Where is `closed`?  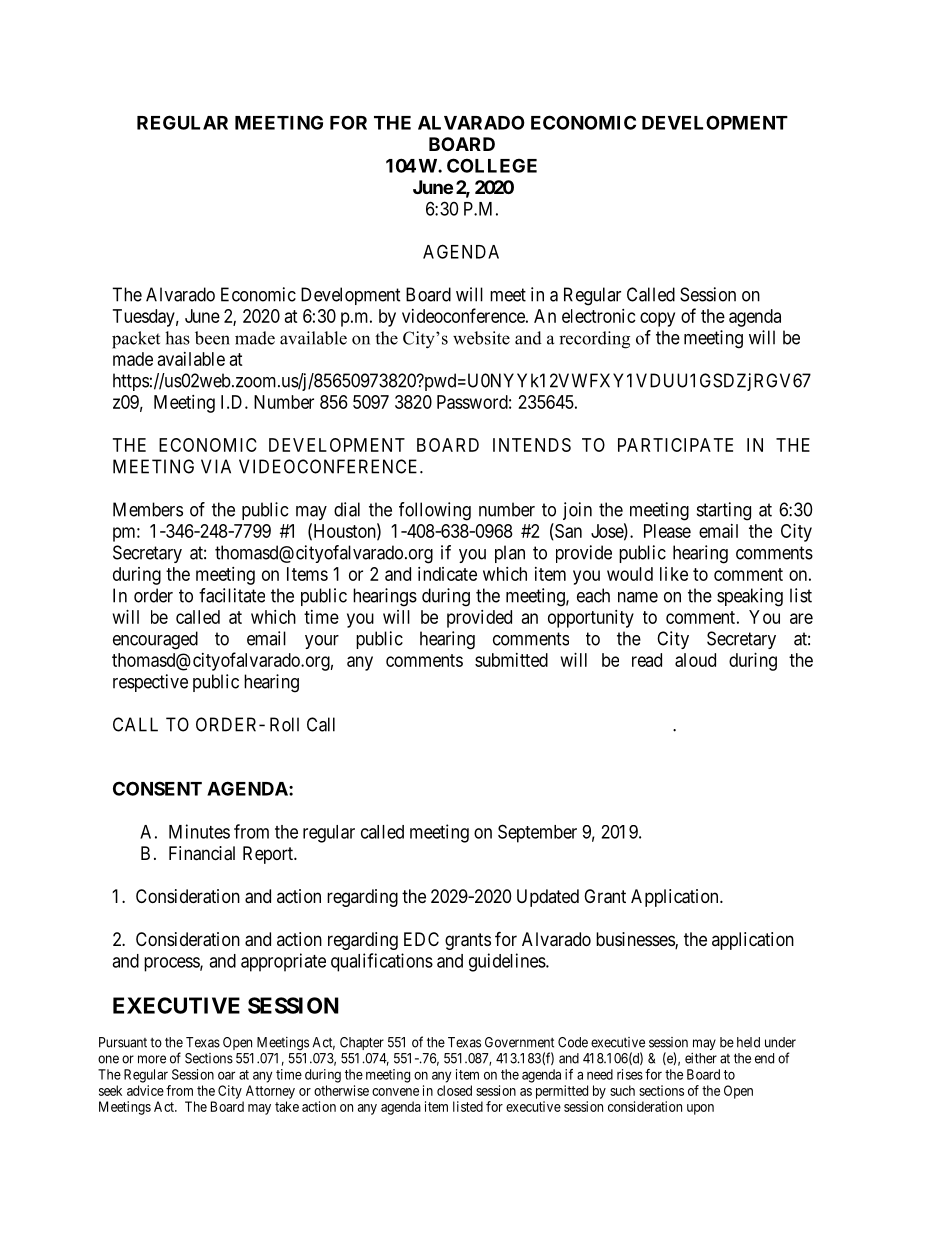
closed is located at coordinates (454, 1090).
